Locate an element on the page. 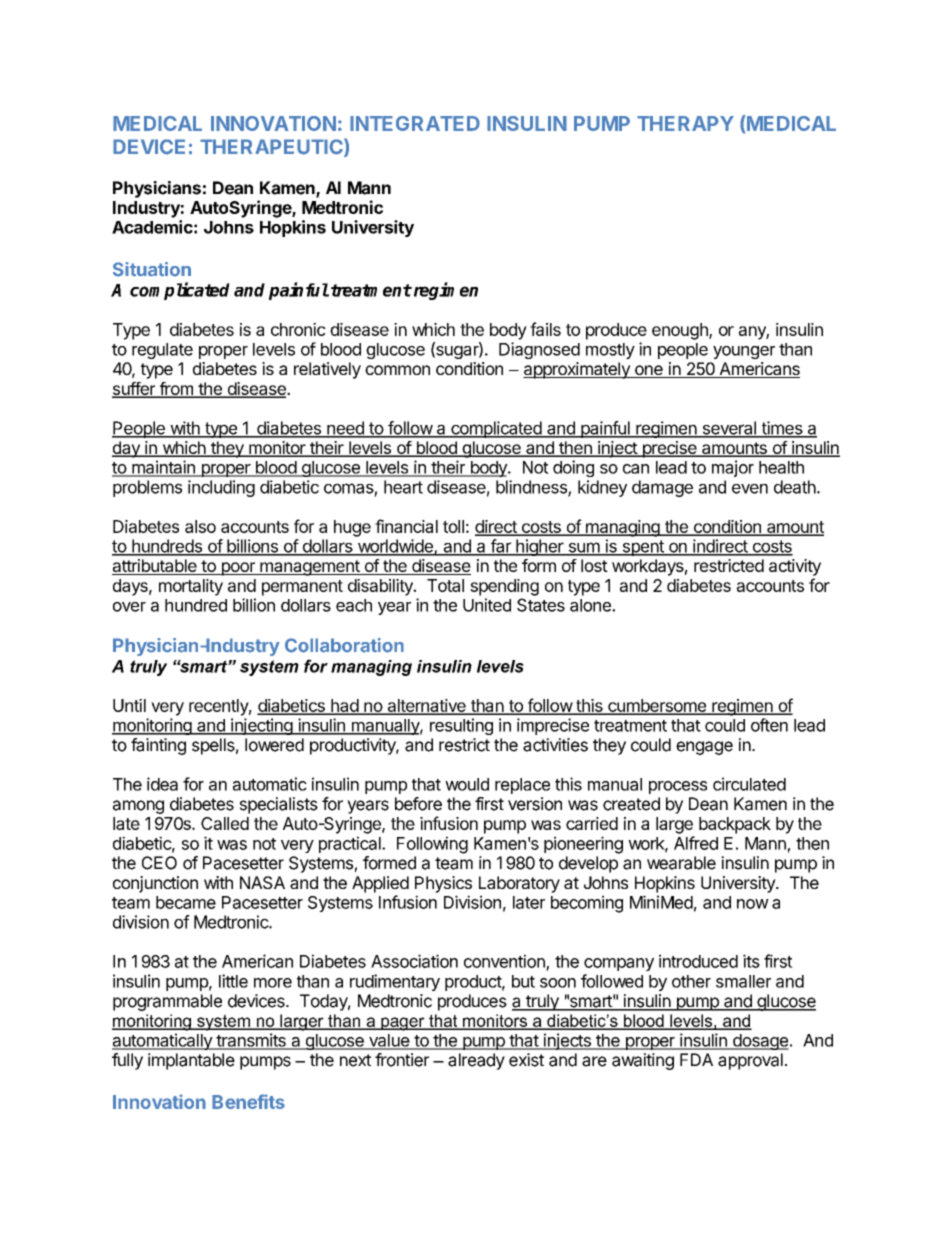 The height and width of the page is (1233, 952). fainting is located at coordinates (158, 746).
